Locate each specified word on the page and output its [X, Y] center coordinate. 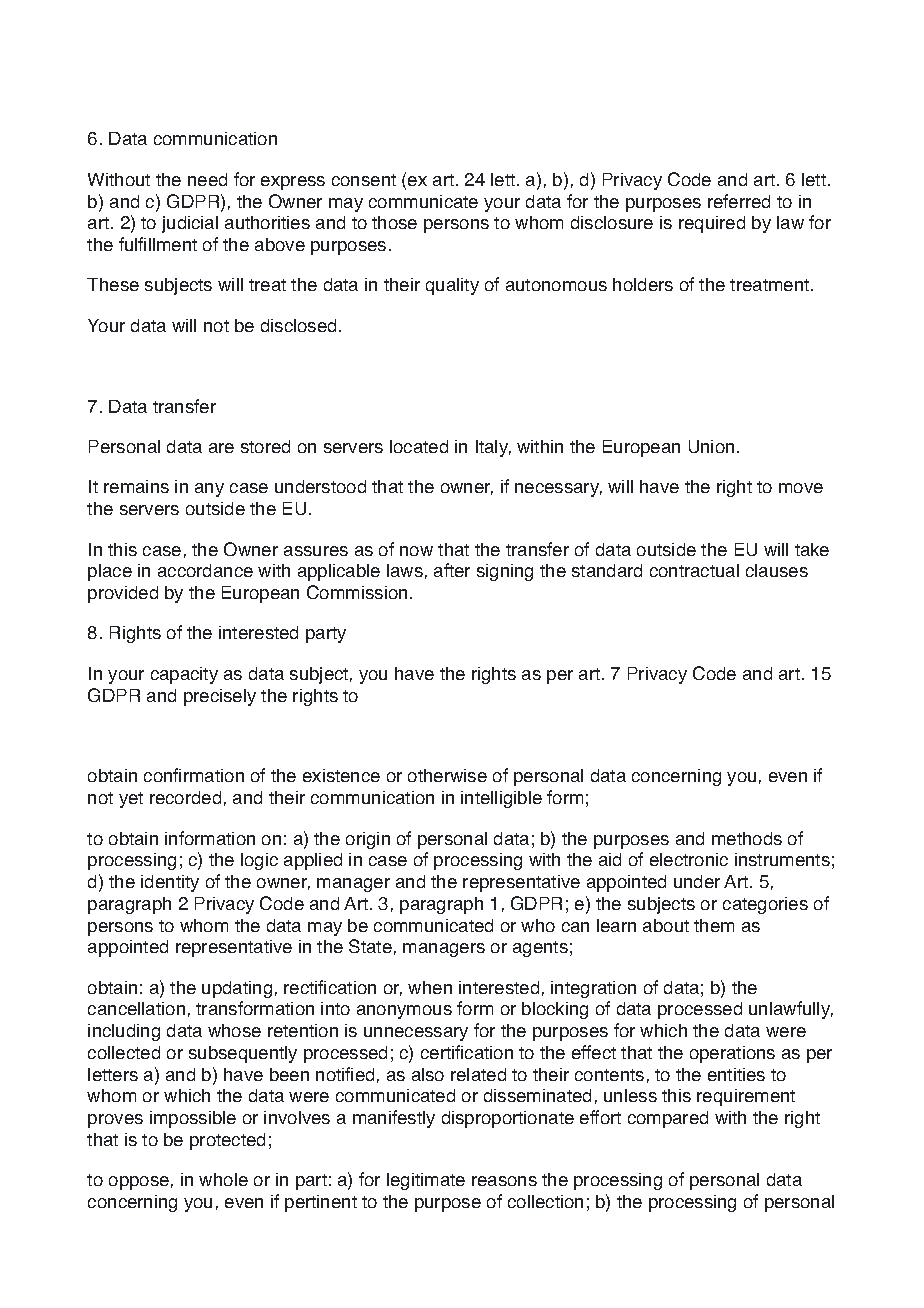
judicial [190, 224]
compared [668, 1119]
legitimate [426, 1181]
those [394, 222]
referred [739, 201]
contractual [694, 570]
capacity [184, 675]
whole [223, 1179]
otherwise [447, 775]
